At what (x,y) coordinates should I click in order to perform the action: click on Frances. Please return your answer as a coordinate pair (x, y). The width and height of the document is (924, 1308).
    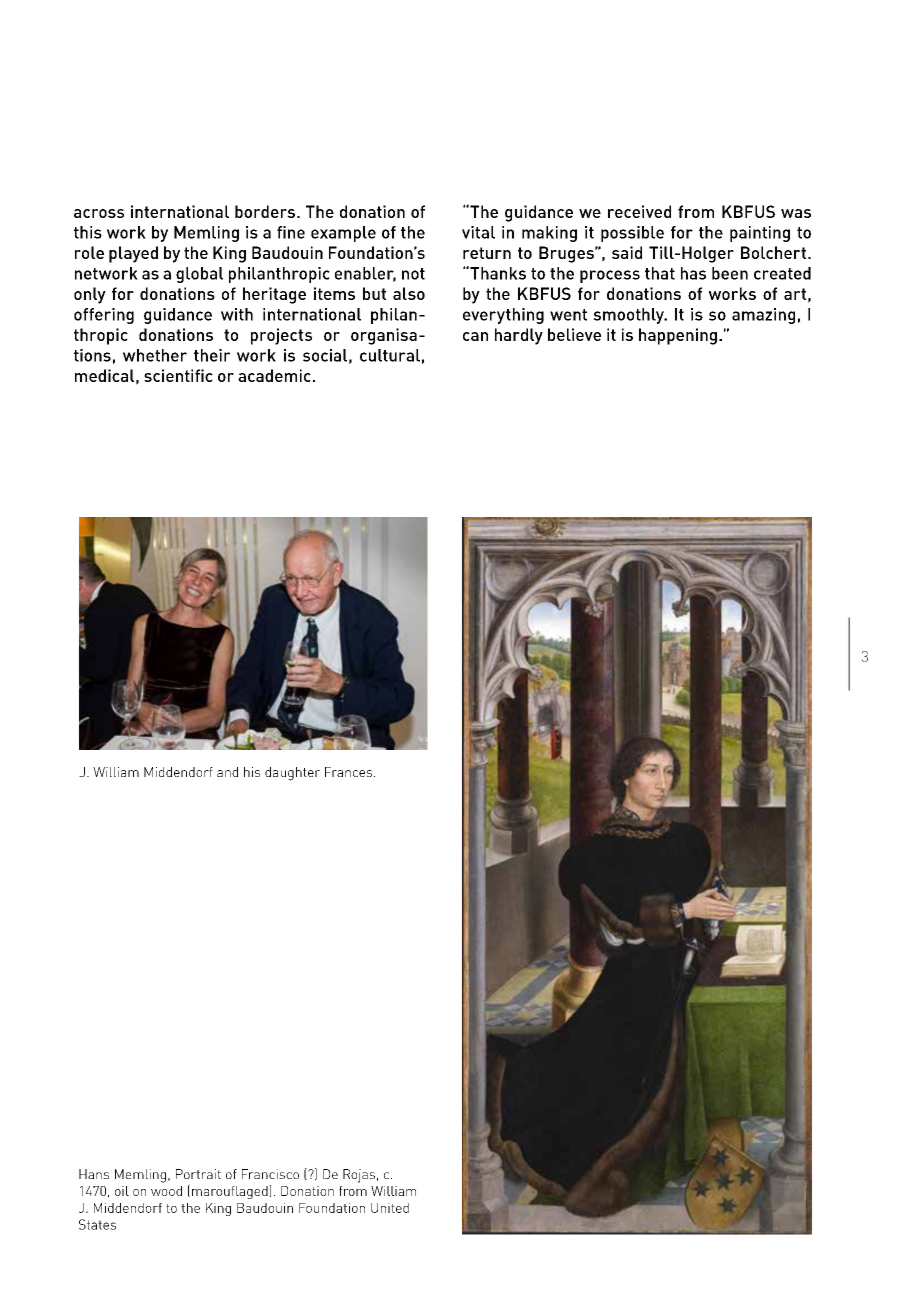
    Looking at the image, I should click on (350, 772).
